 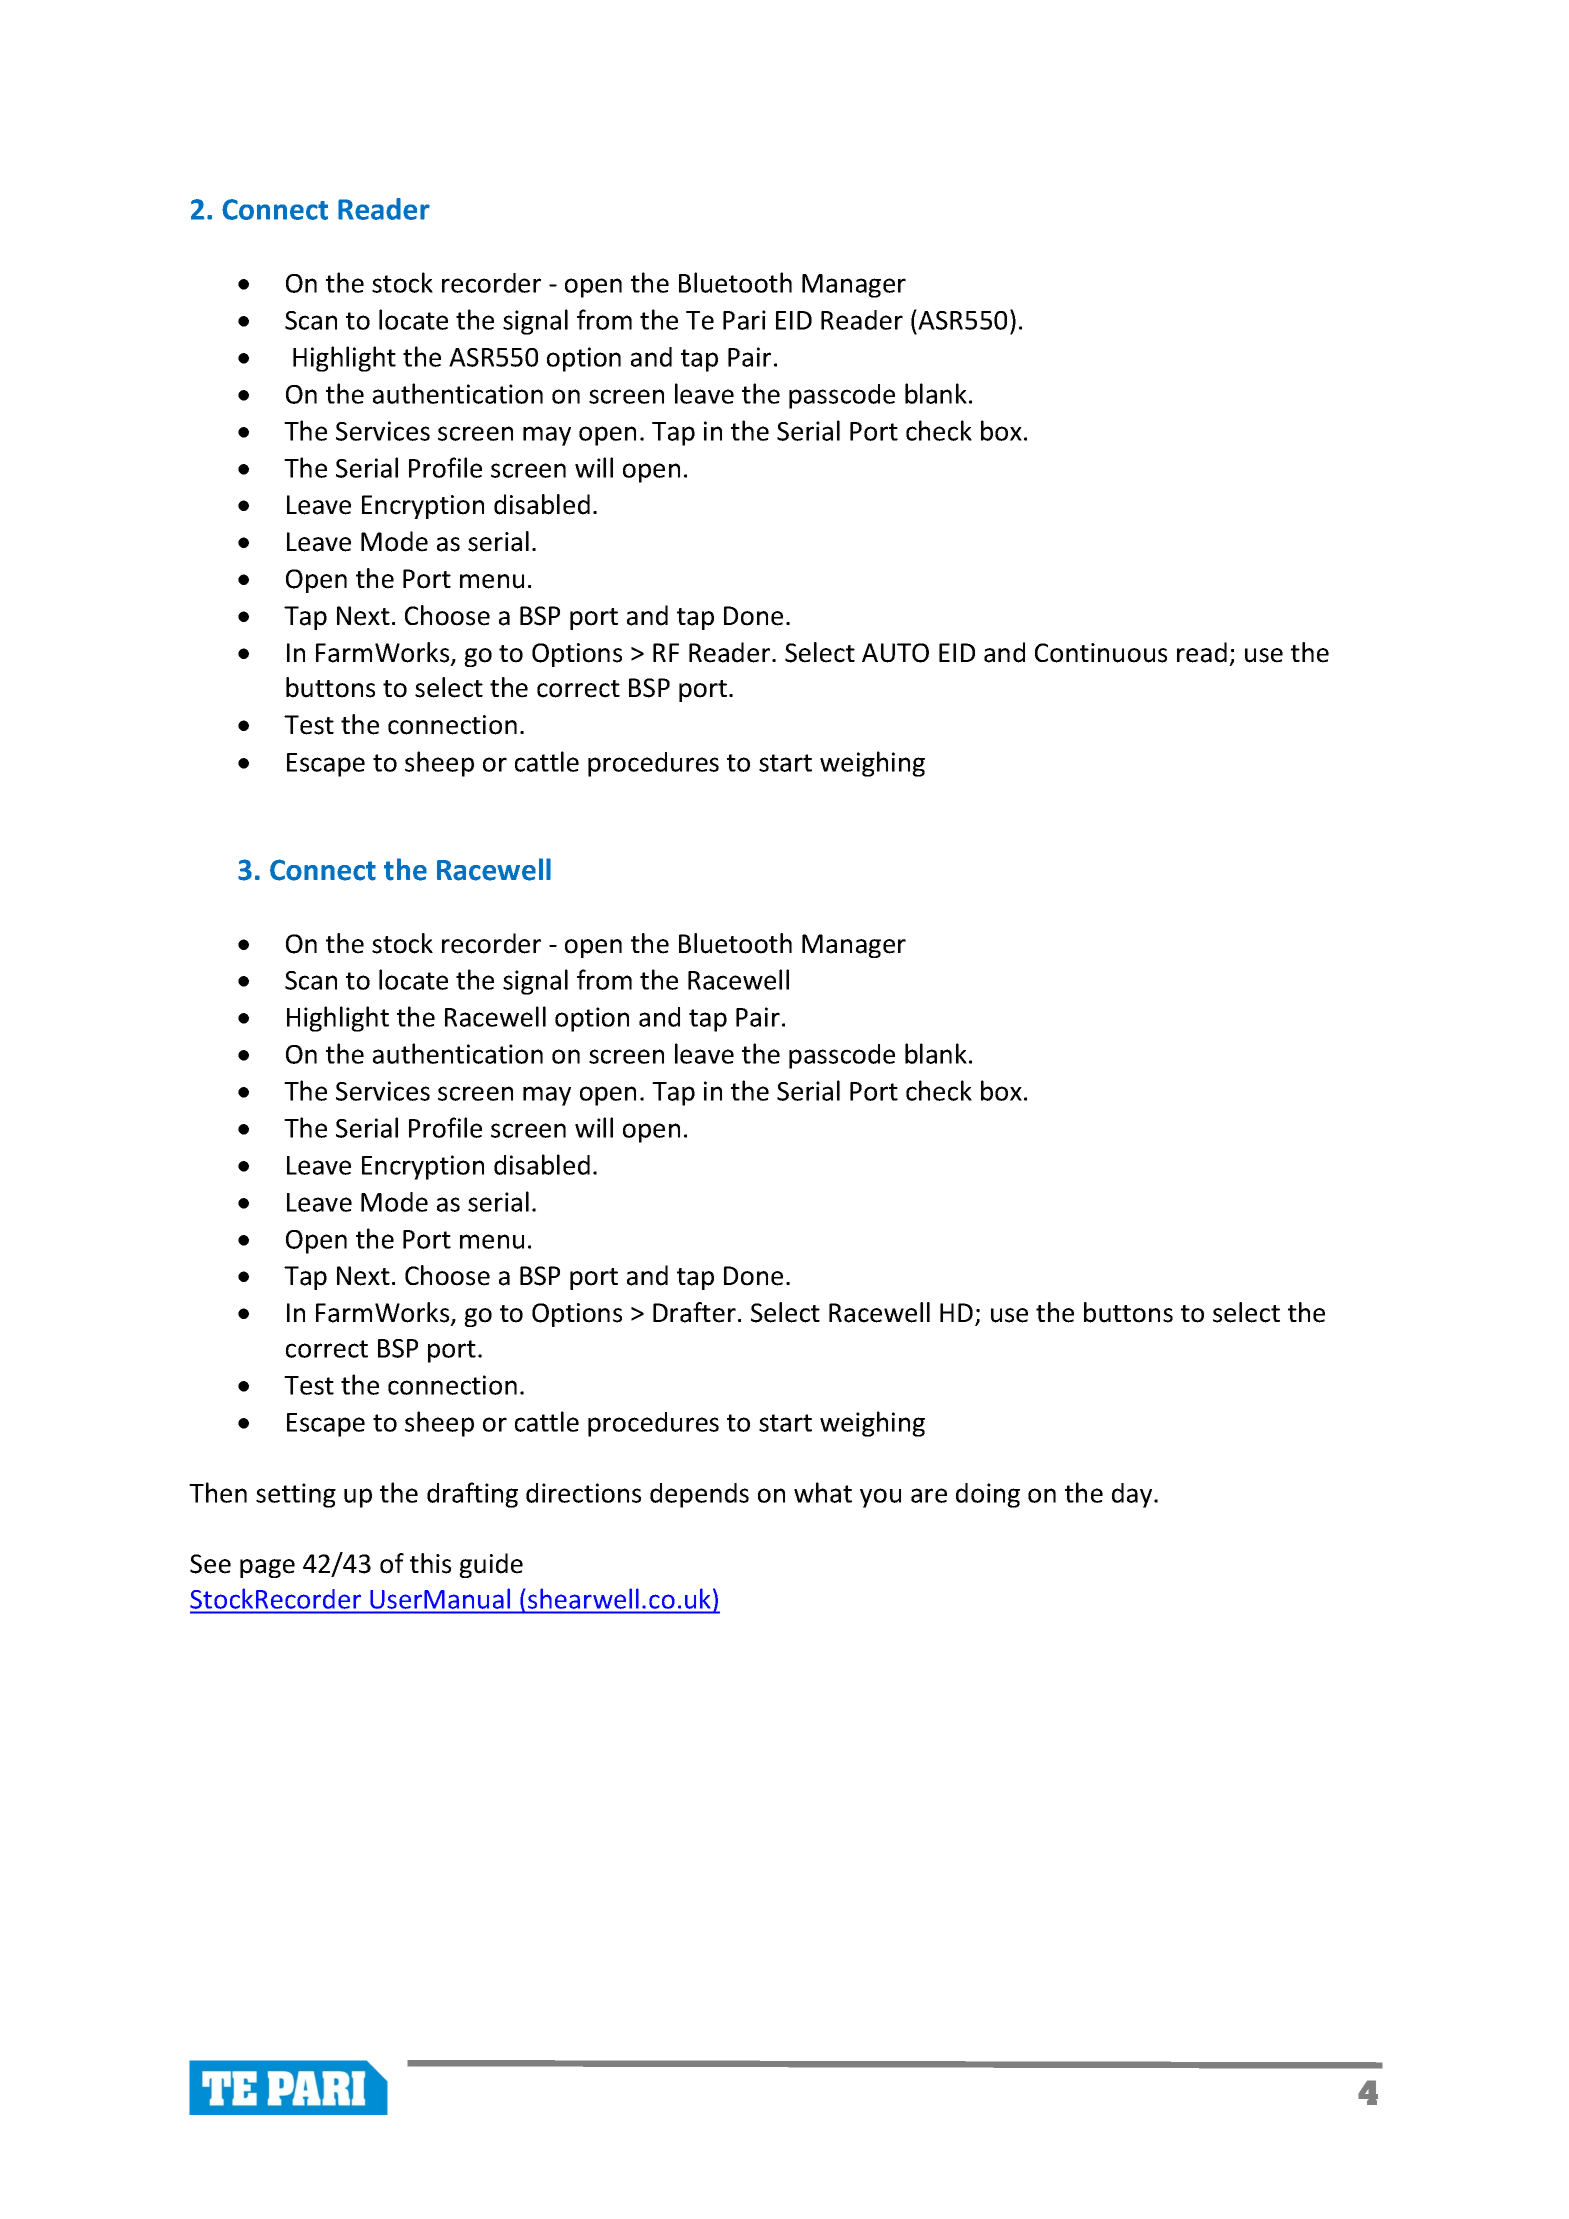 What do you see at coordinates (988, 1495) in the page?
I see `doing` at bounding box center [988, 1495].
